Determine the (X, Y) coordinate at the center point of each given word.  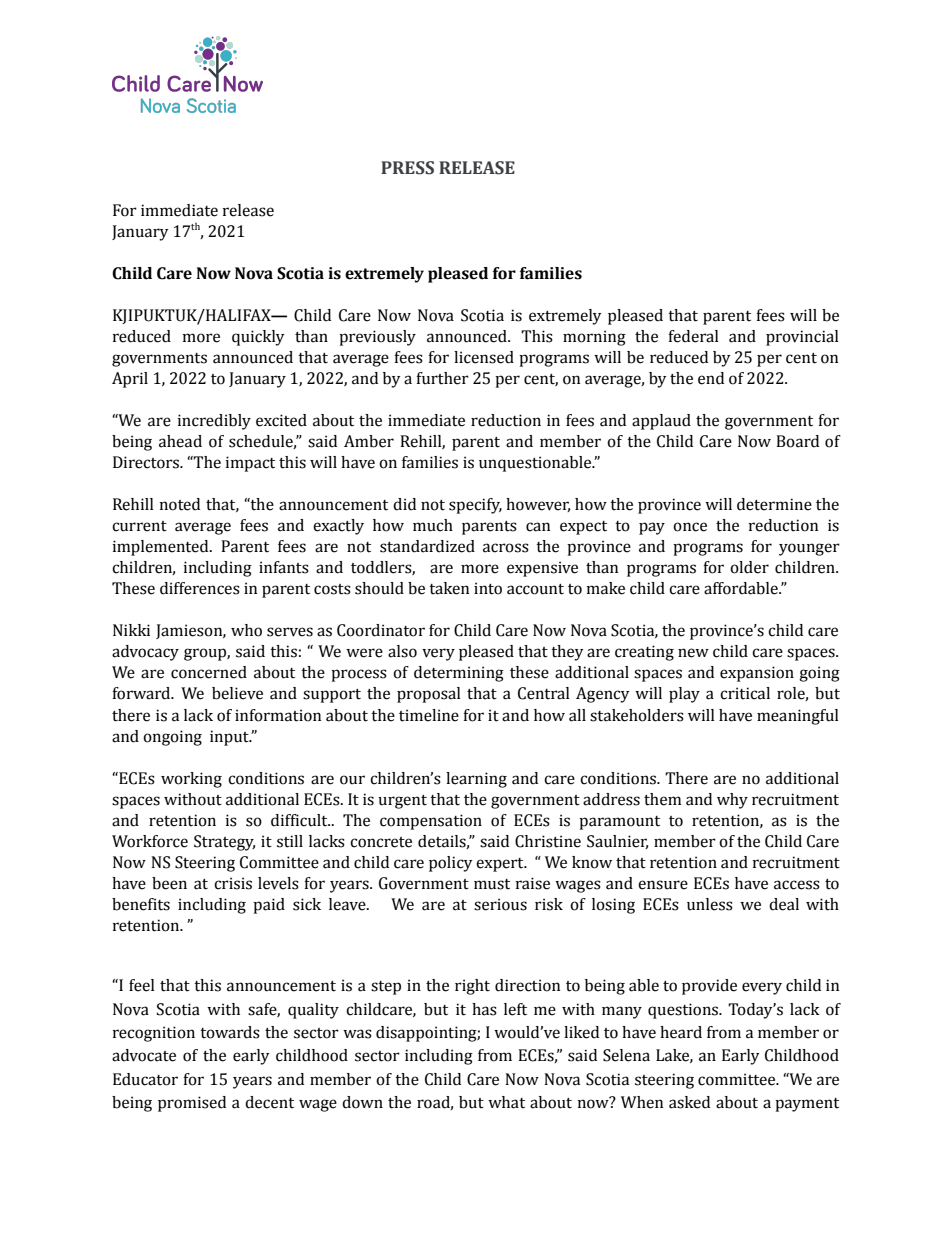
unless (710, 904)
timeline (429, 715)
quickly (258, 338)
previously (377, 338)
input (230, 738)
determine (774, 504)
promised (192, 1104)
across (506, 548)
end (711, 378)
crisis (233, 883)
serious (500, 904)
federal (693, 336)
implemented (162, 548)
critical (745, 693)
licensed (484, 357)
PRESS (407, 168)
